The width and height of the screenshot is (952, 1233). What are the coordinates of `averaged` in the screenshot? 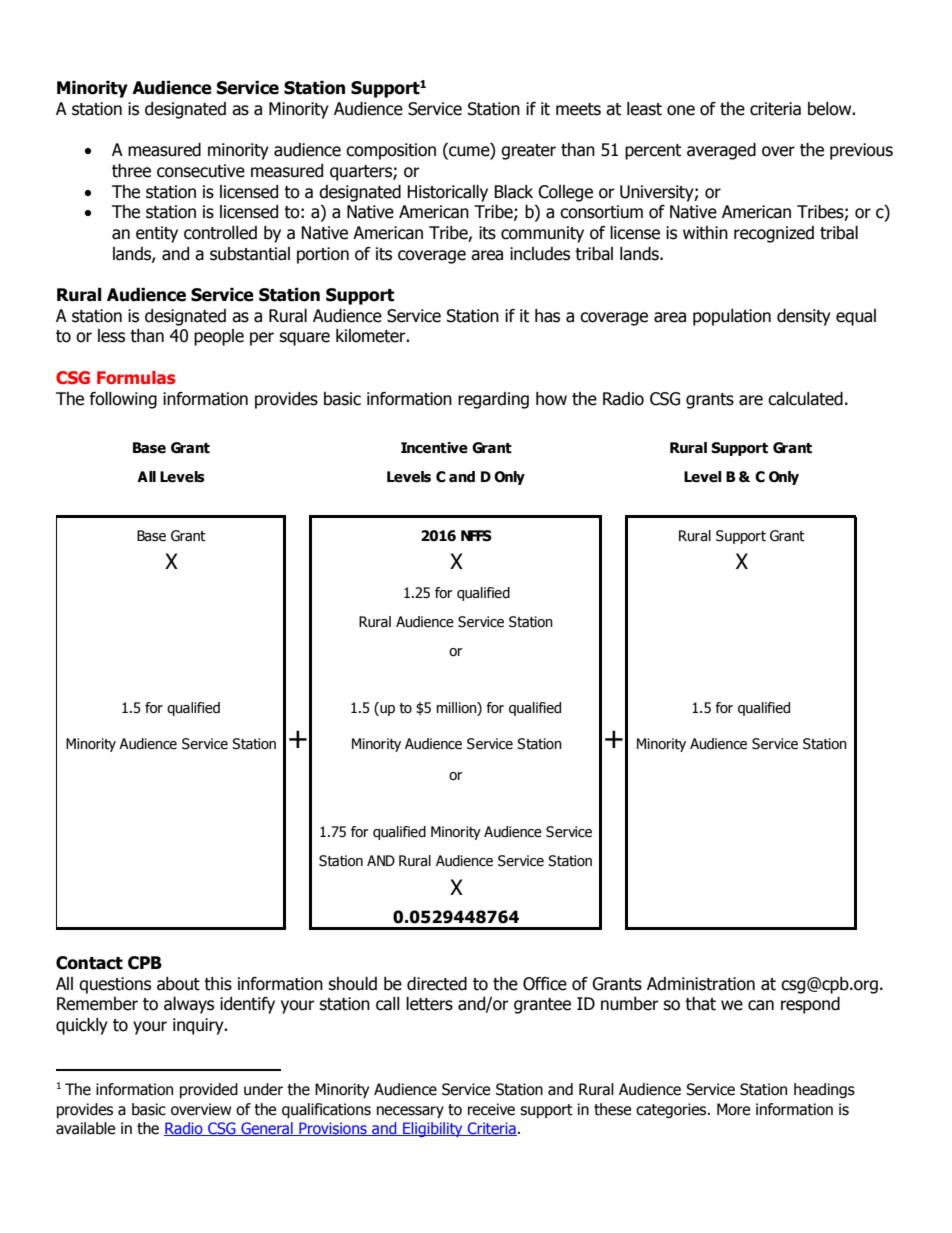 It's located at (721, 151).
